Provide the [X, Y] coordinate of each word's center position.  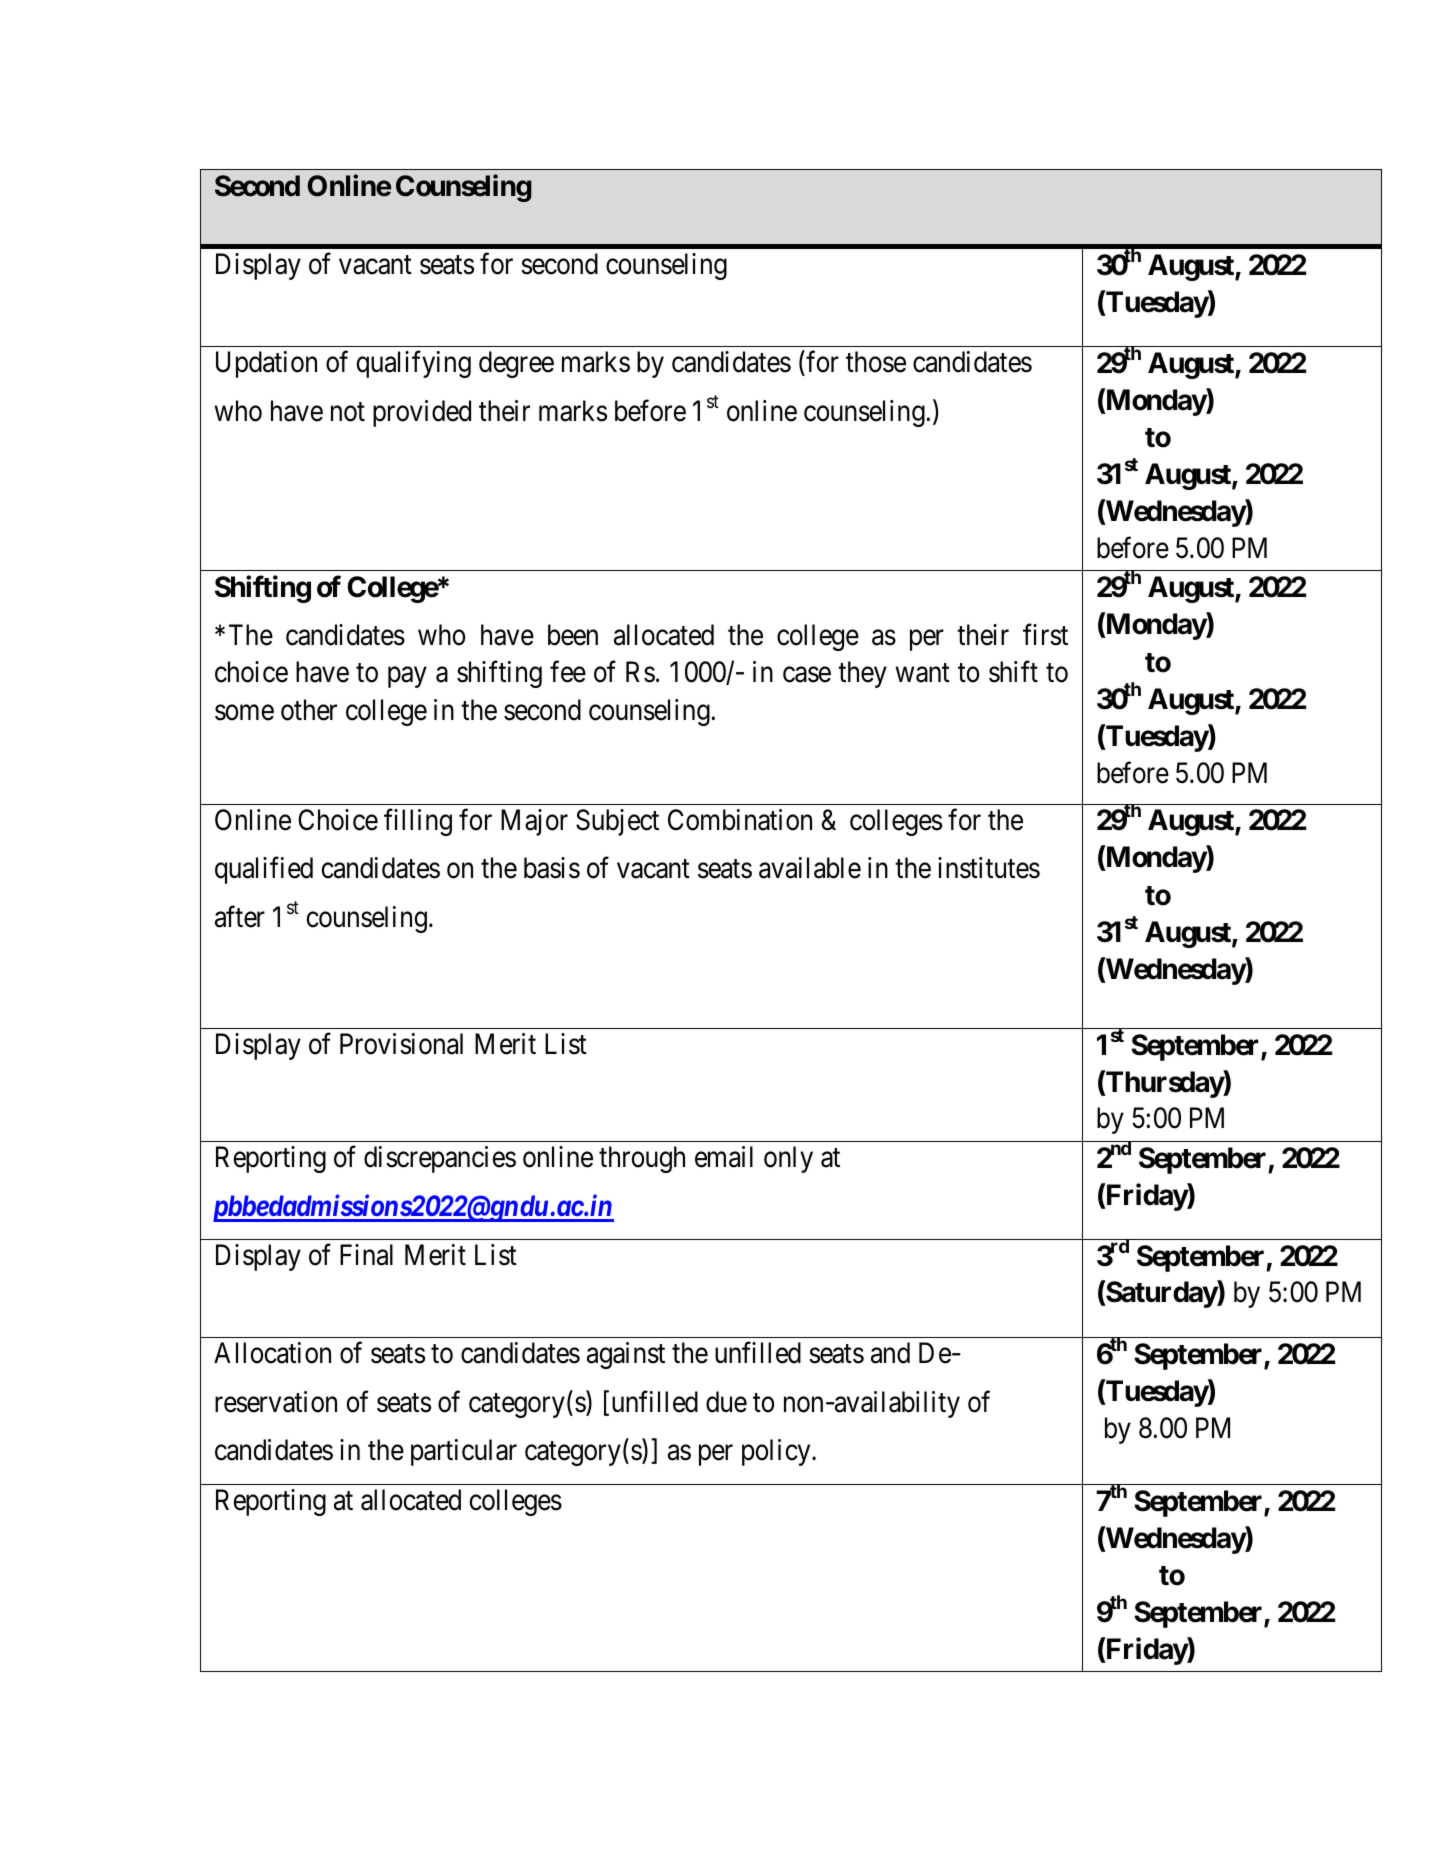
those [876, 362]
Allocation [272, 1353]
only [788, 1159]
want [923, 673]
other [309, 710]
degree [516, 364]
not [348, 412]
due [726, 1402]
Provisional [401, 1044]
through [642, 1159]
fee [568, 672]
